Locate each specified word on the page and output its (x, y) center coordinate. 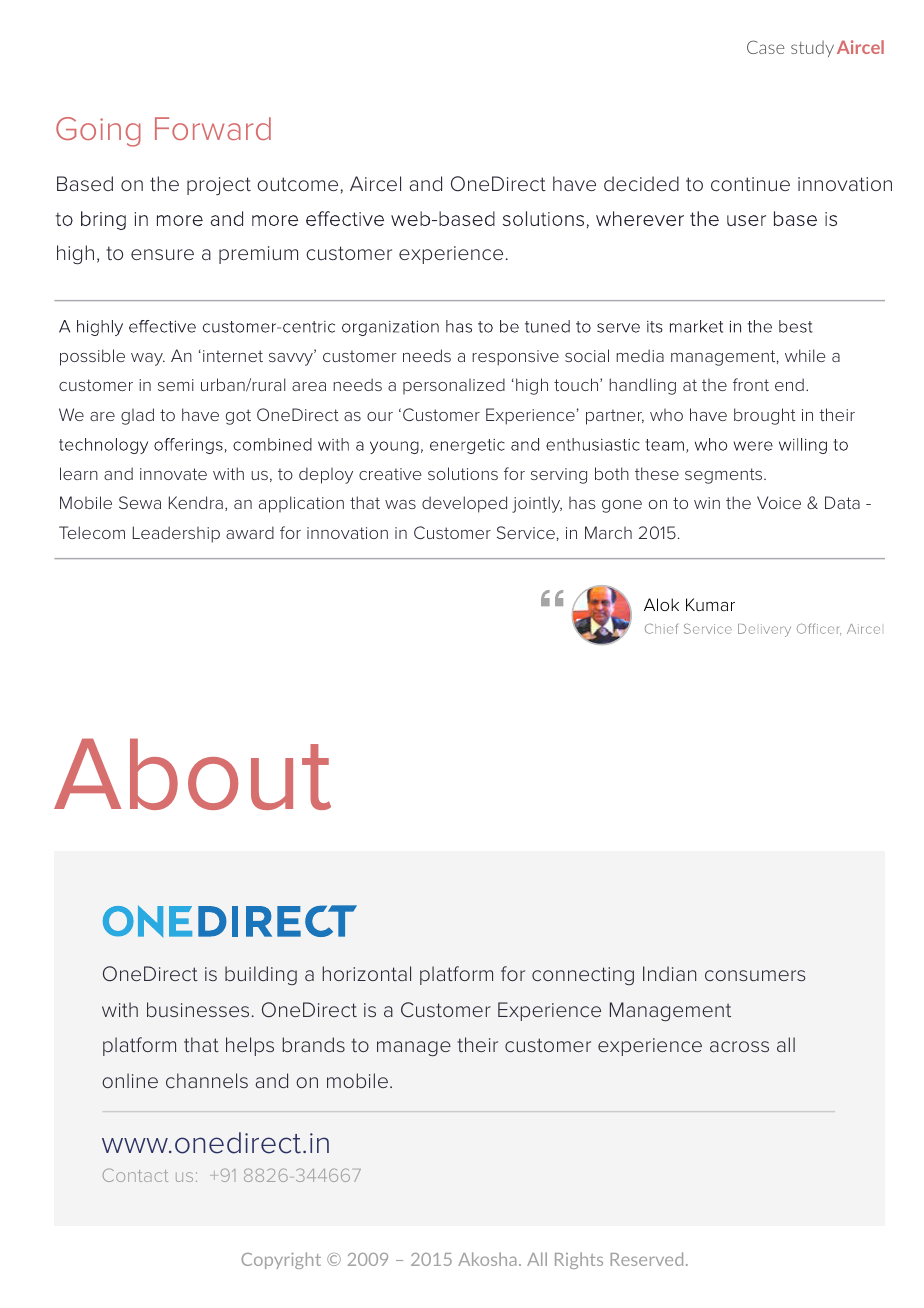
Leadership (176, 534)
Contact (135, 1175)
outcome (297, 184)
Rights (579, 1260)
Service (526, 532)
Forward (213, 128)
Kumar (710, 604)
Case (766, 47)
